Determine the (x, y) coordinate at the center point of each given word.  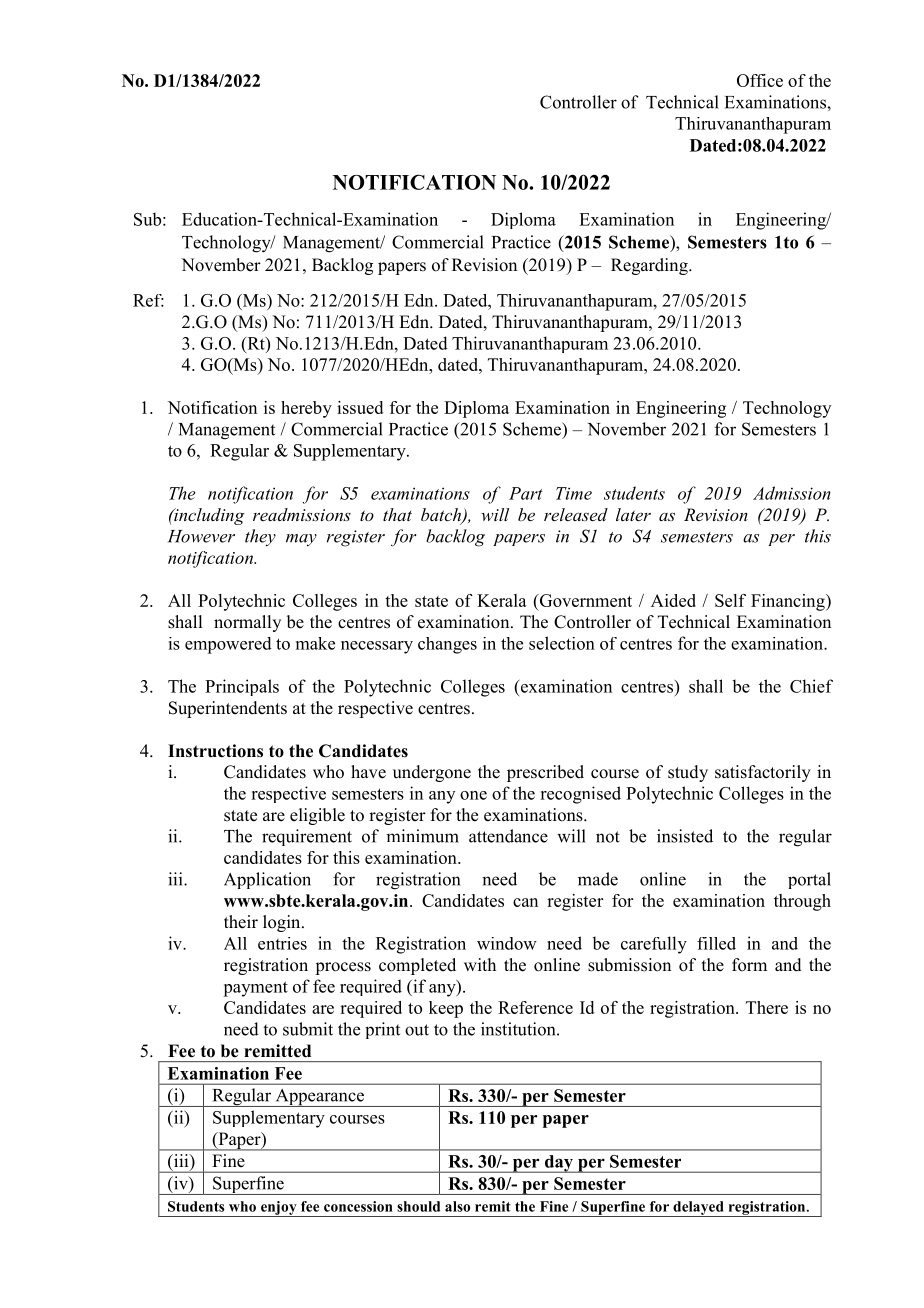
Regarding (650, 266)
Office (760, 80)
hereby (306, 409)
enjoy (279, 1209)
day (558, 1164)
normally (247, 623)
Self (730, 600)
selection (562, 643)
